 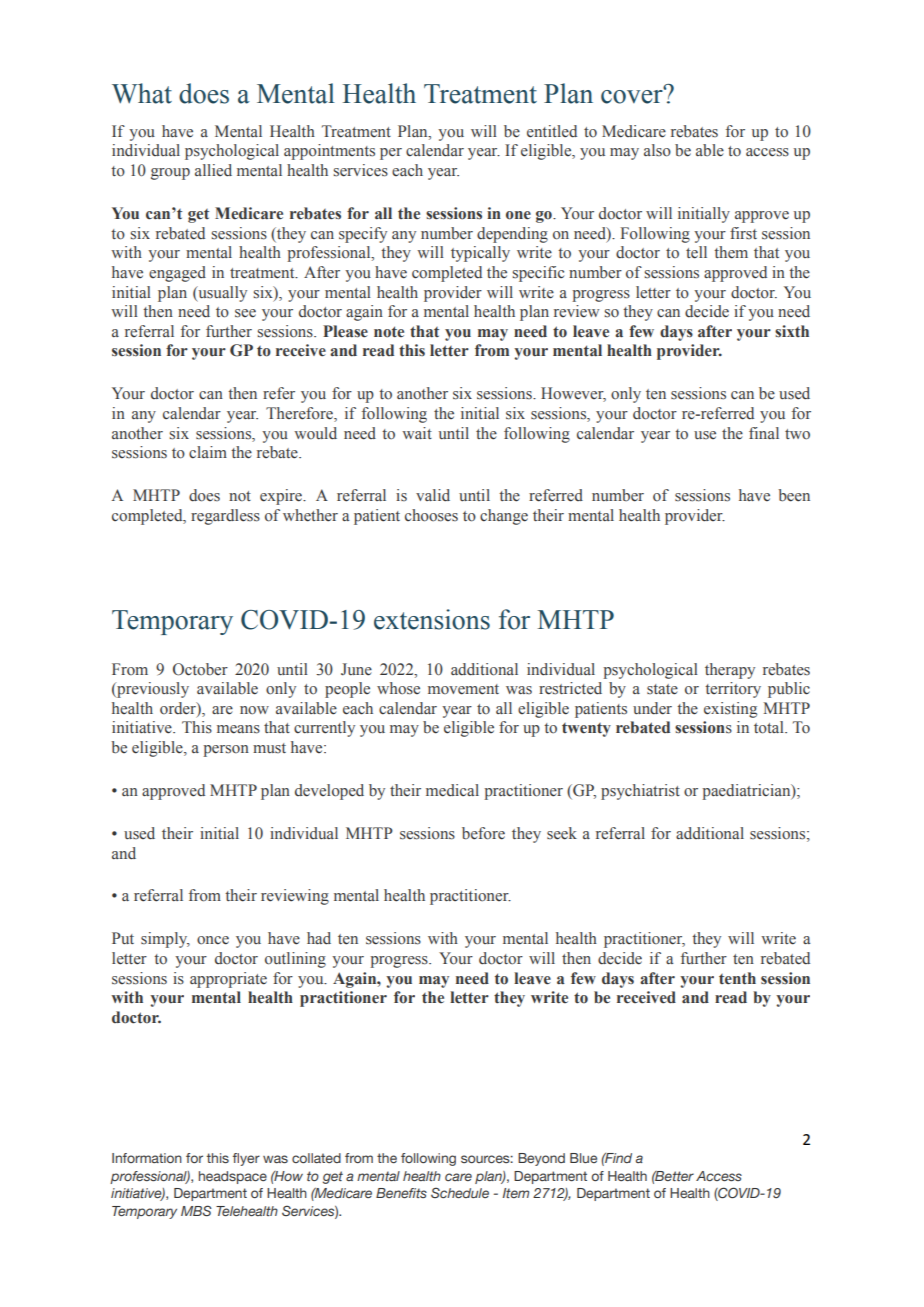 I want to click on headspace, so click(x=233, y=1177).
